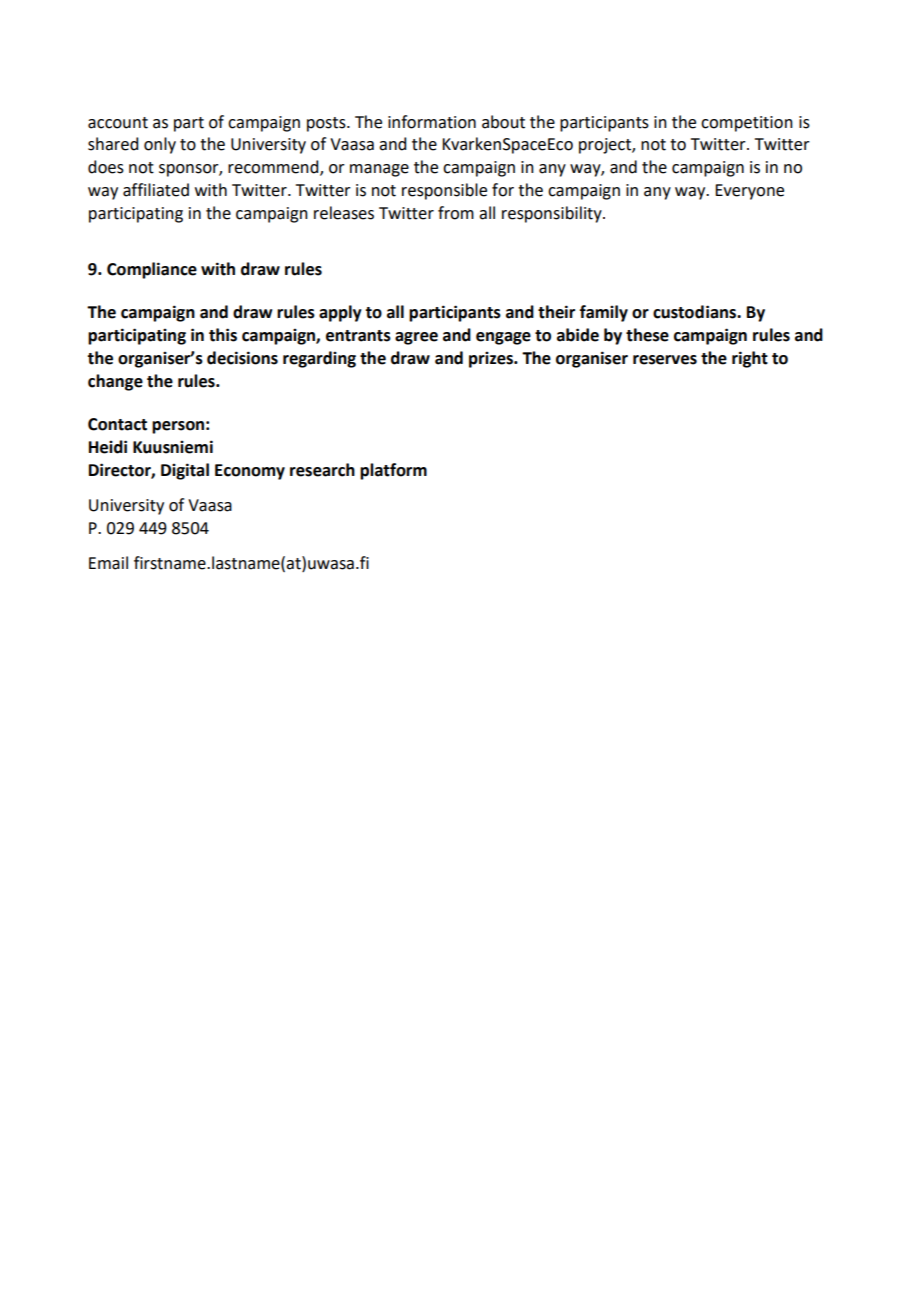 The height and width of the image is (1308, 924). What do you see at coordinates (108, 563) in the image?
I see `Email` at bounding box center [108, 563].
